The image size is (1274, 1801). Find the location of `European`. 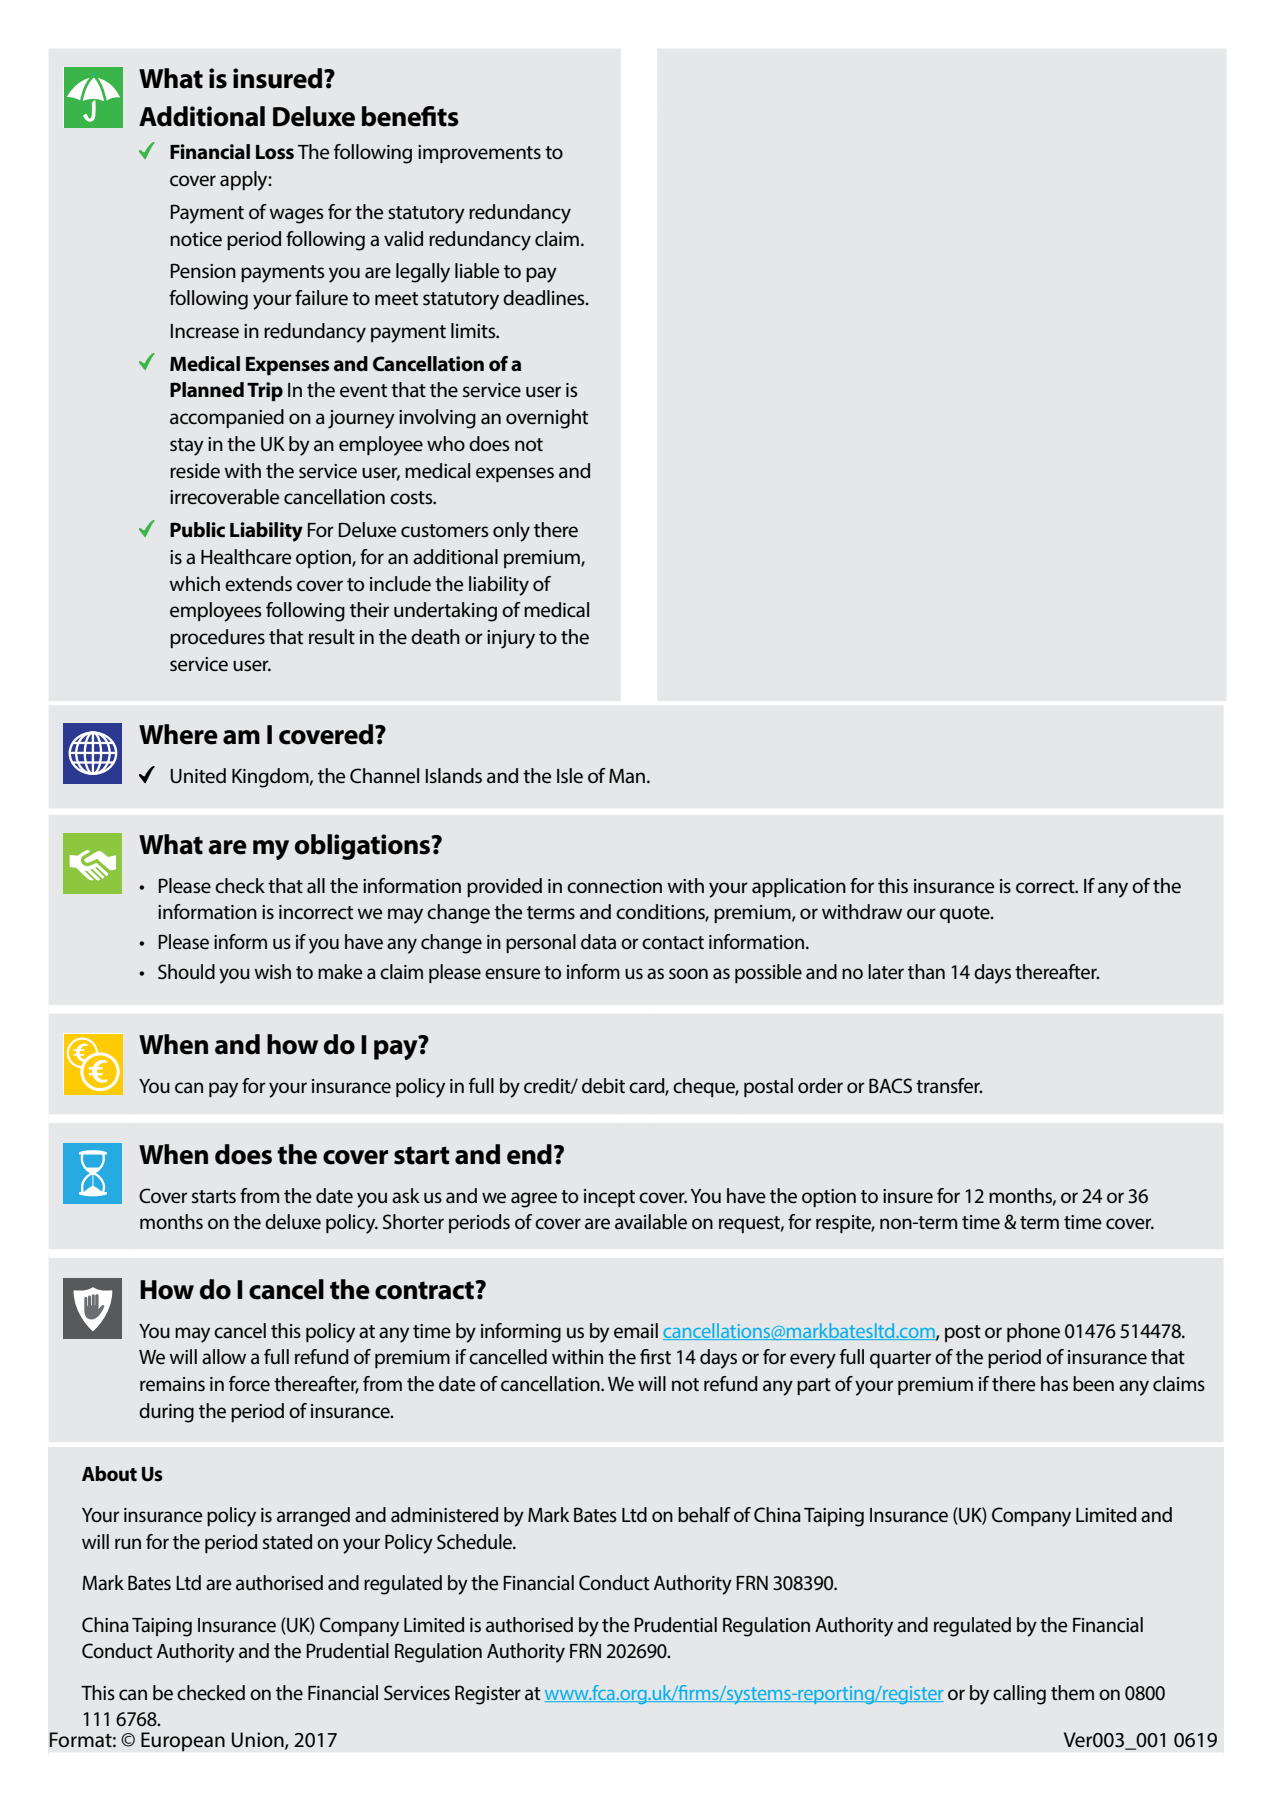

European is located at coordinates (183, 1742).
